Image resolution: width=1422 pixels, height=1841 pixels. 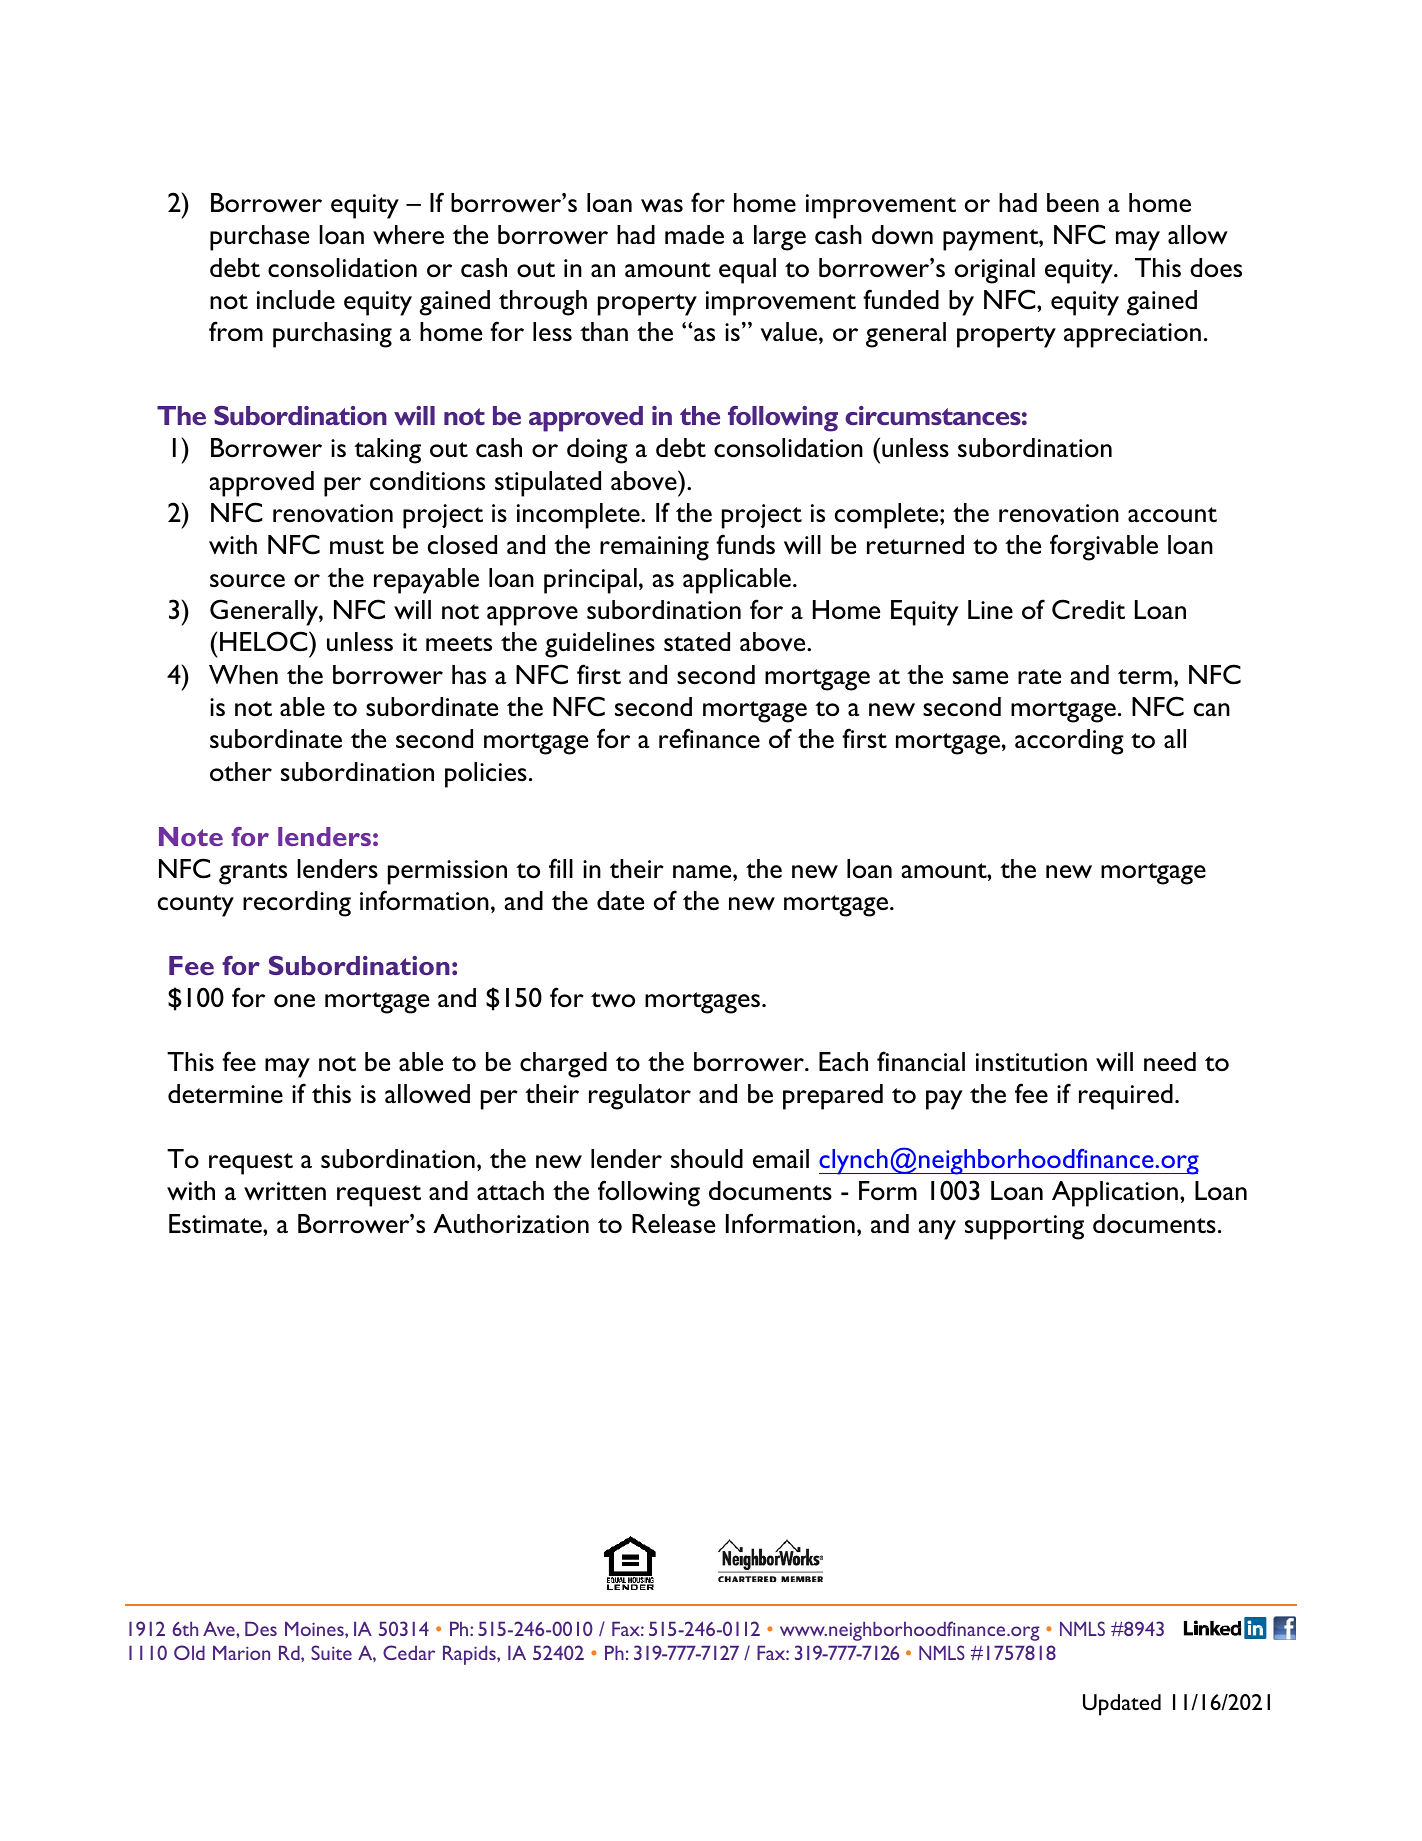 I want to click on institution, so click(x=1031, y=1062).
